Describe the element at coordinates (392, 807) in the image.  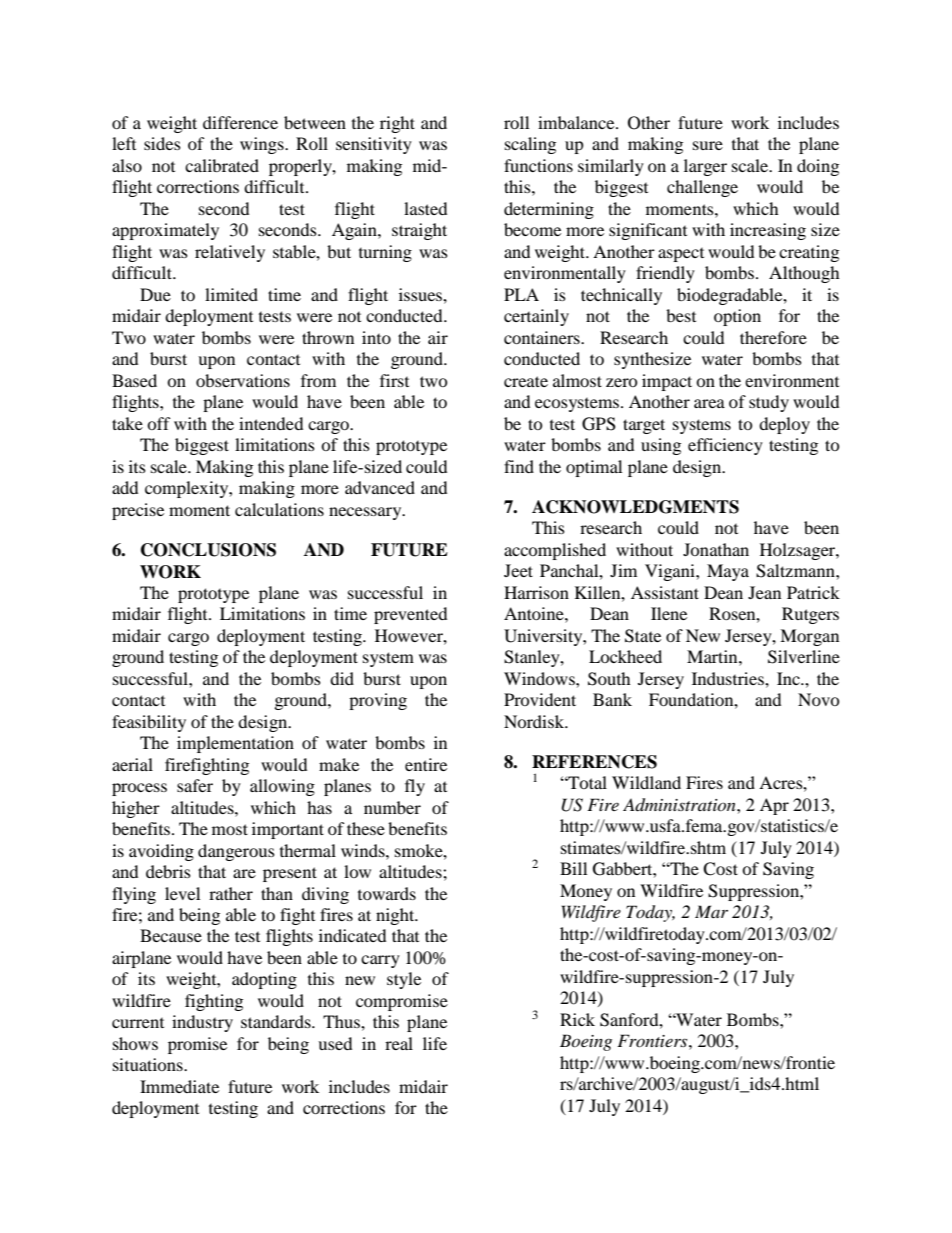
I see `number` at that location.
